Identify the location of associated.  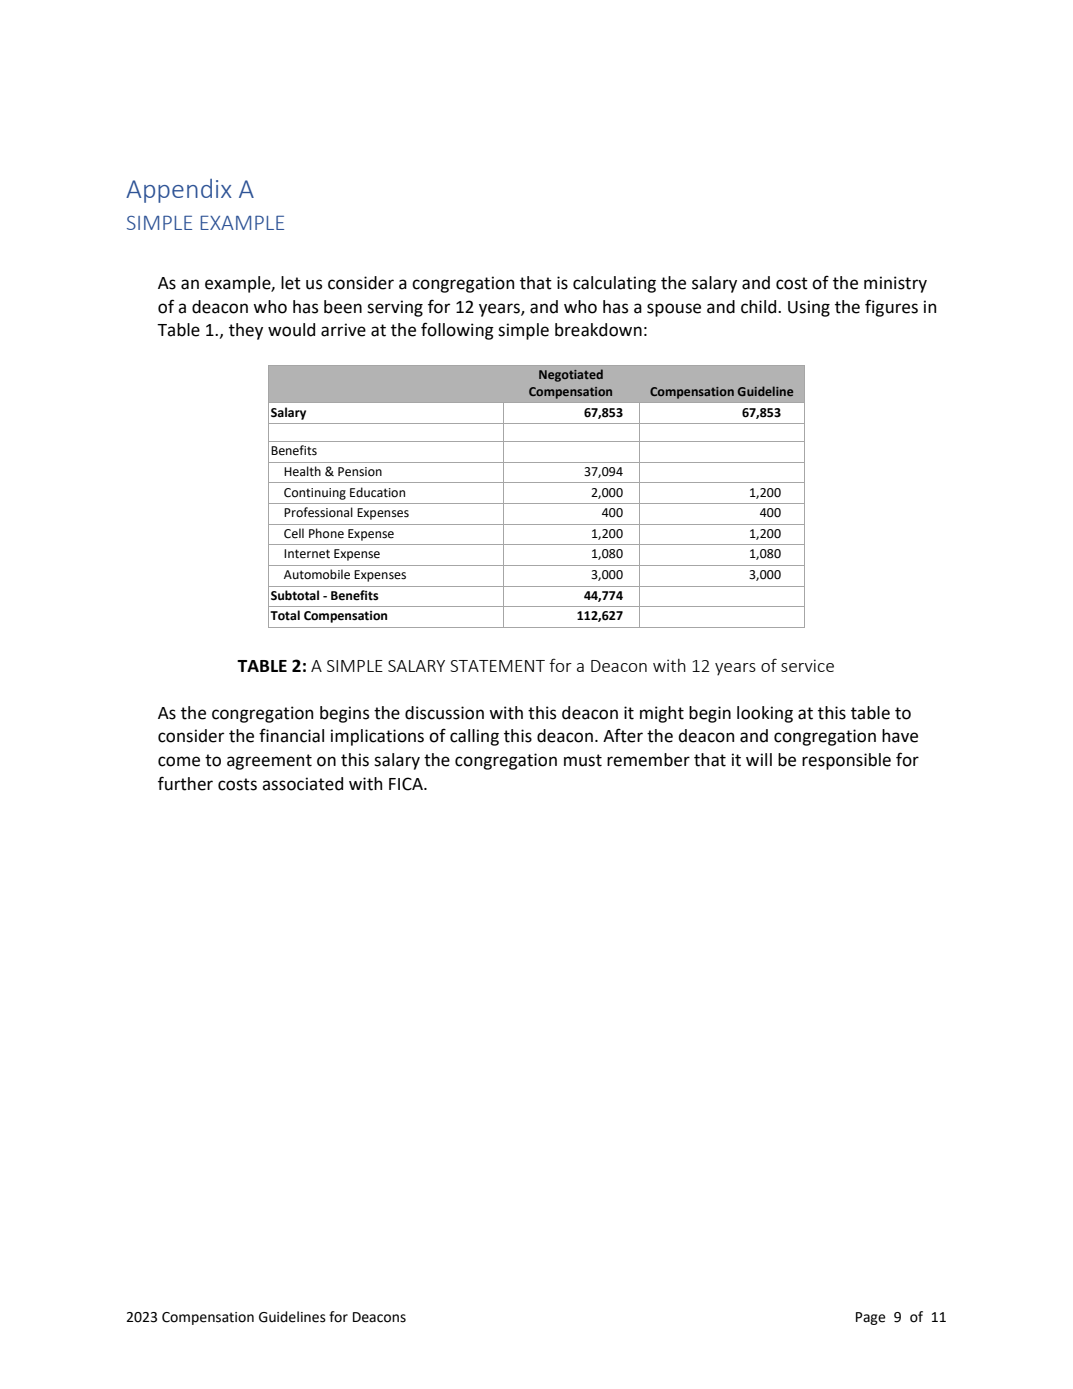
(302, 784).
